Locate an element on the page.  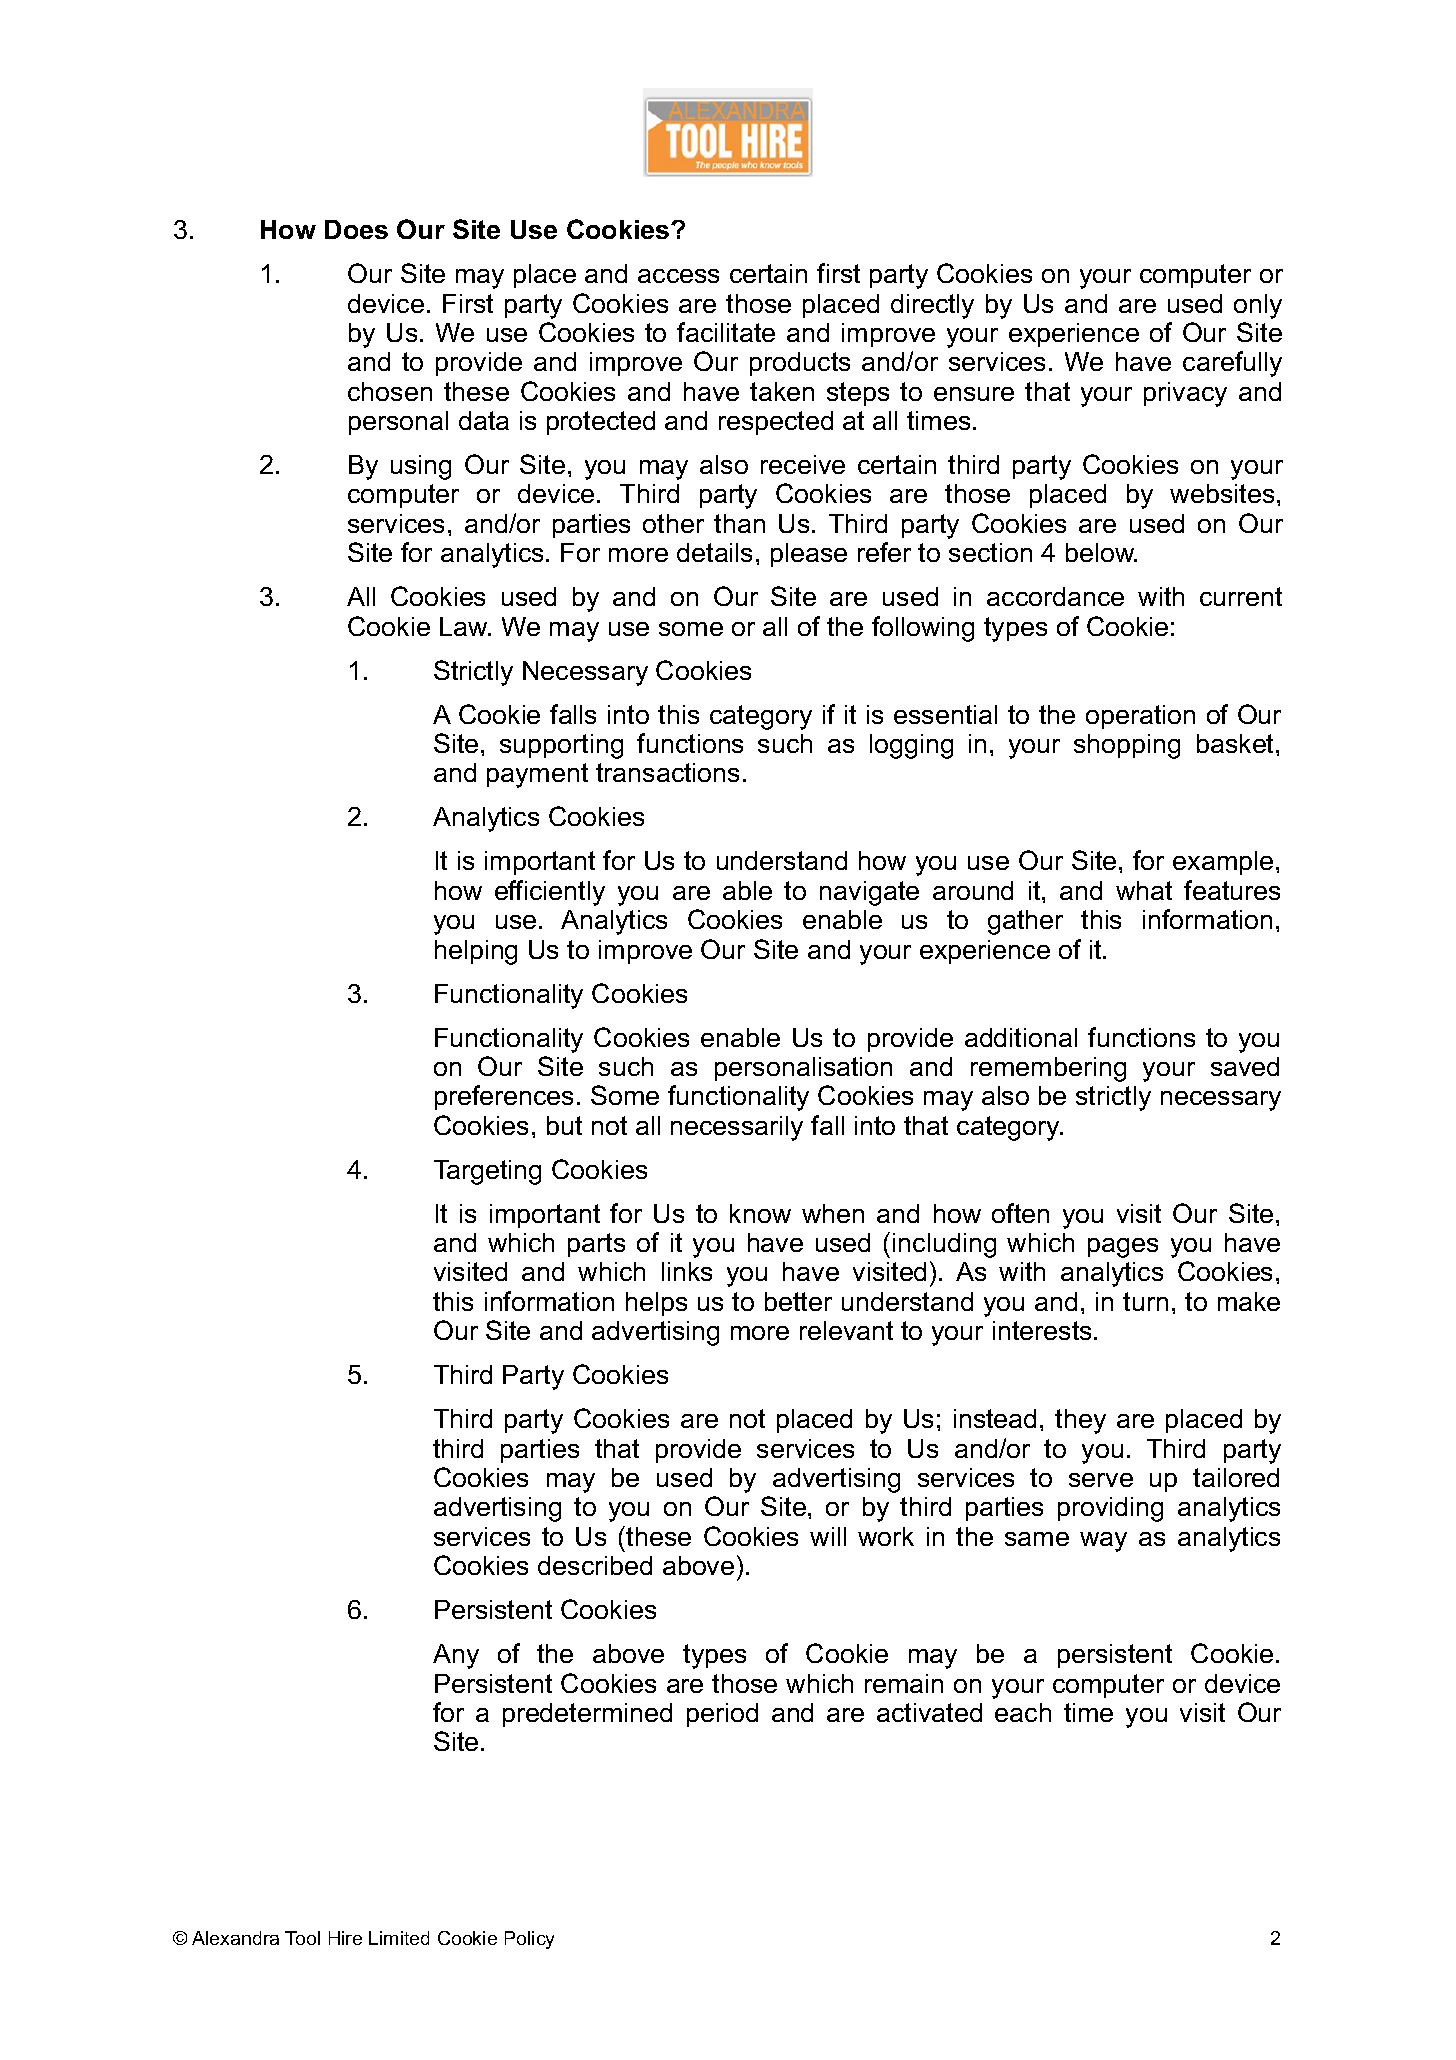
facilitate is located at coordinates (726, 332).
